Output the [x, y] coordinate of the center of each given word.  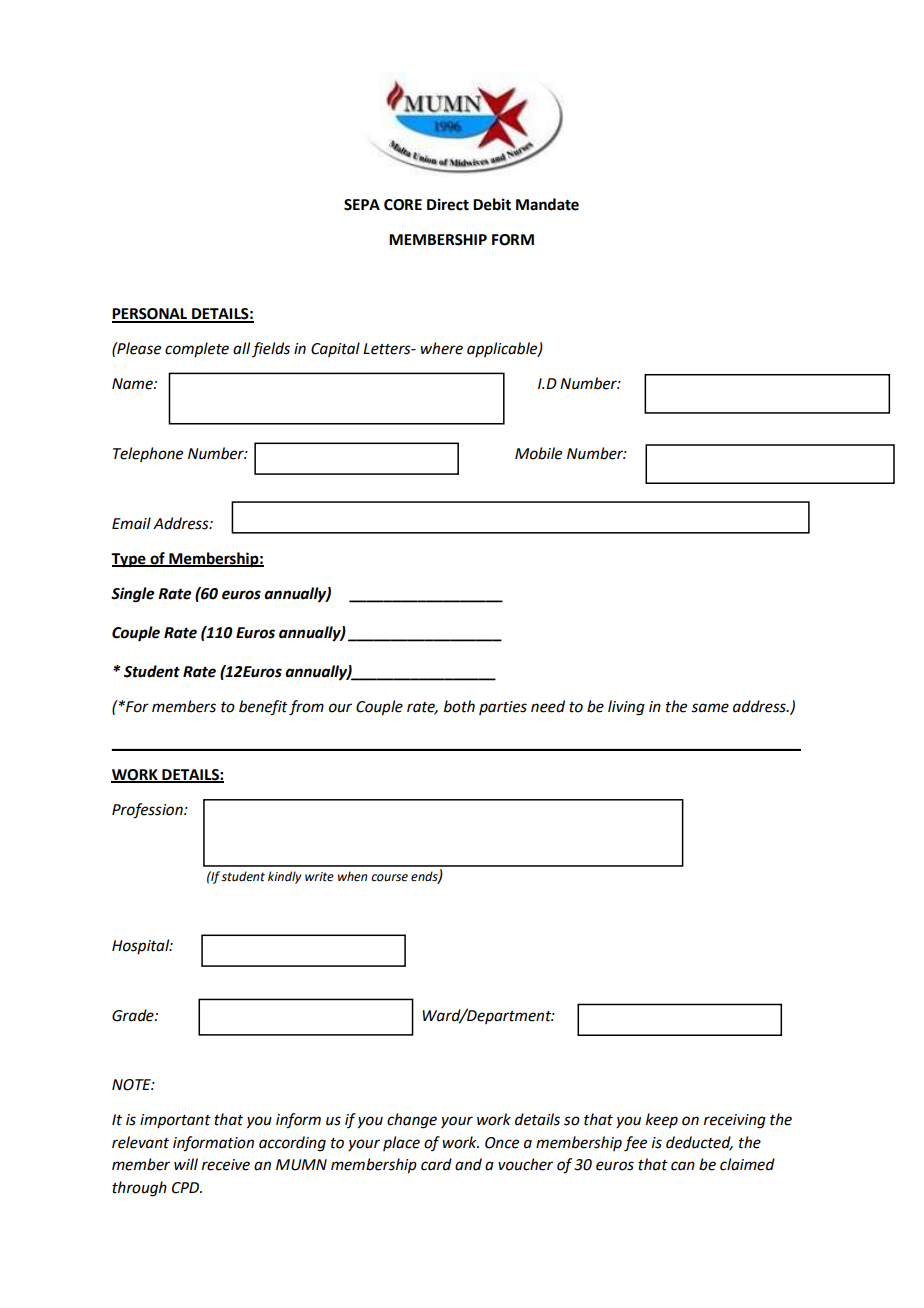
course [389, 878]
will [186, 1164]
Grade [134, 1015]
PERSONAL [151, 315]
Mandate [547, 204]
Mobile [538, 453]
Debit [492, 204]
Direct [448, 204]
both [459, 706]
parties [503, 708]
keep [662, 1120]
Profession [148, 811]
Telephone [148, 454]
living [626, 708]
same [710, 708]
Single [132, 595]
